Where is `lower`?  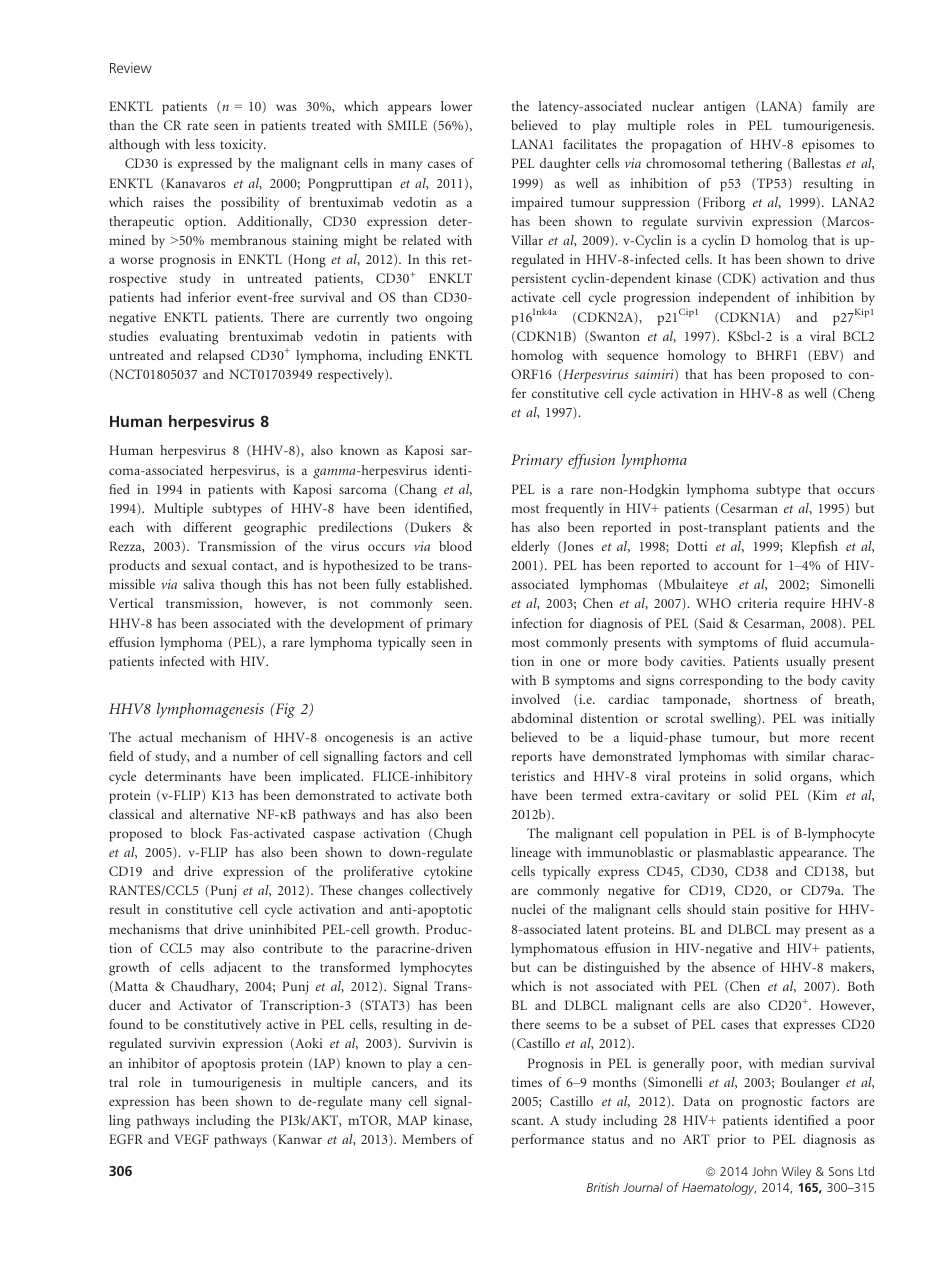 lower is located at coordinates (456, 106).
